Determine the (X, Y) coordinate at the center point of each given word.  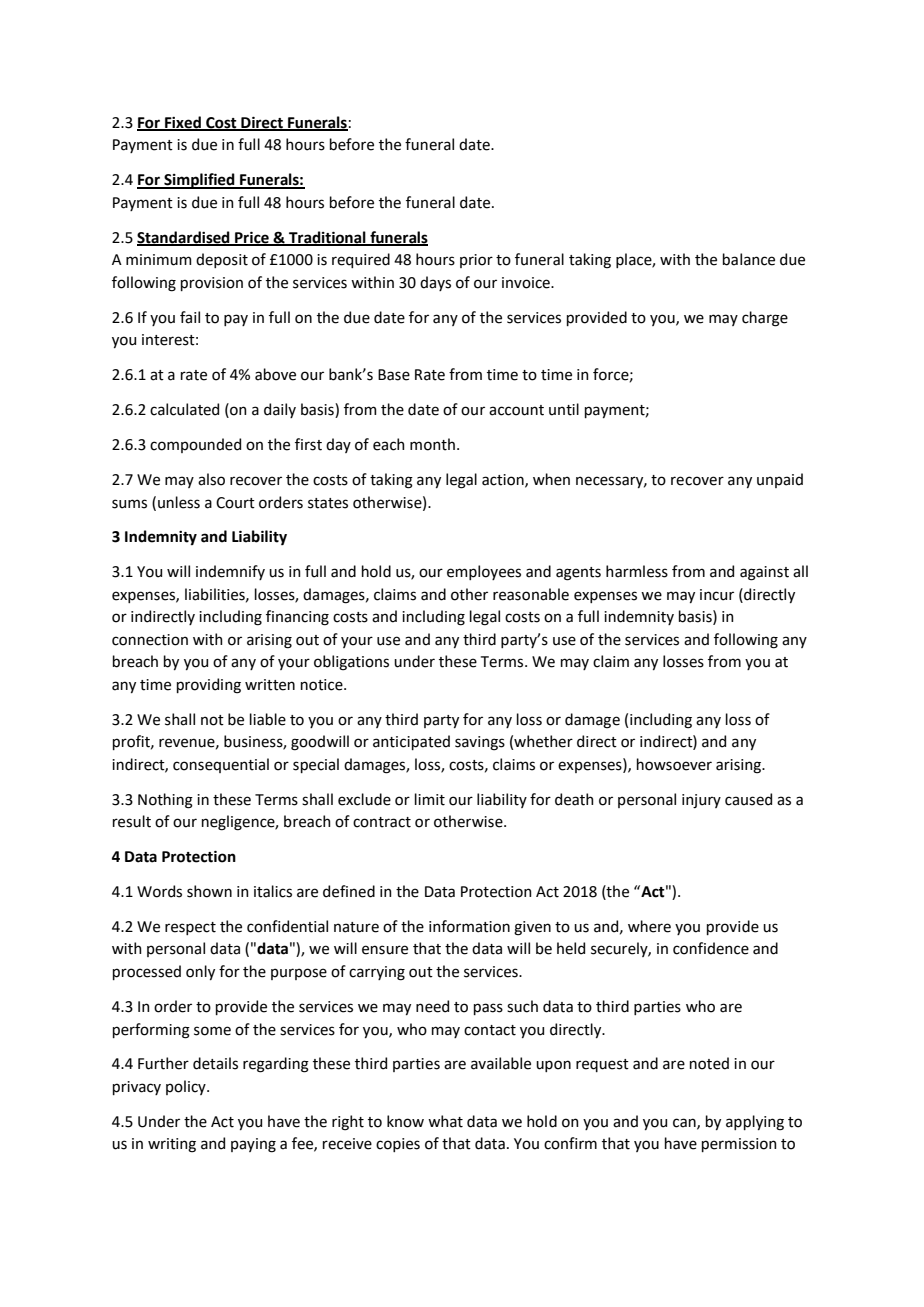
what (445, 1121)
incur (717, 595)
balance (749, 259)
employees (484, 572)
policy (187, 1087)
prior (476, 261)
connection (150, 640)
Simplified (199, 181)
